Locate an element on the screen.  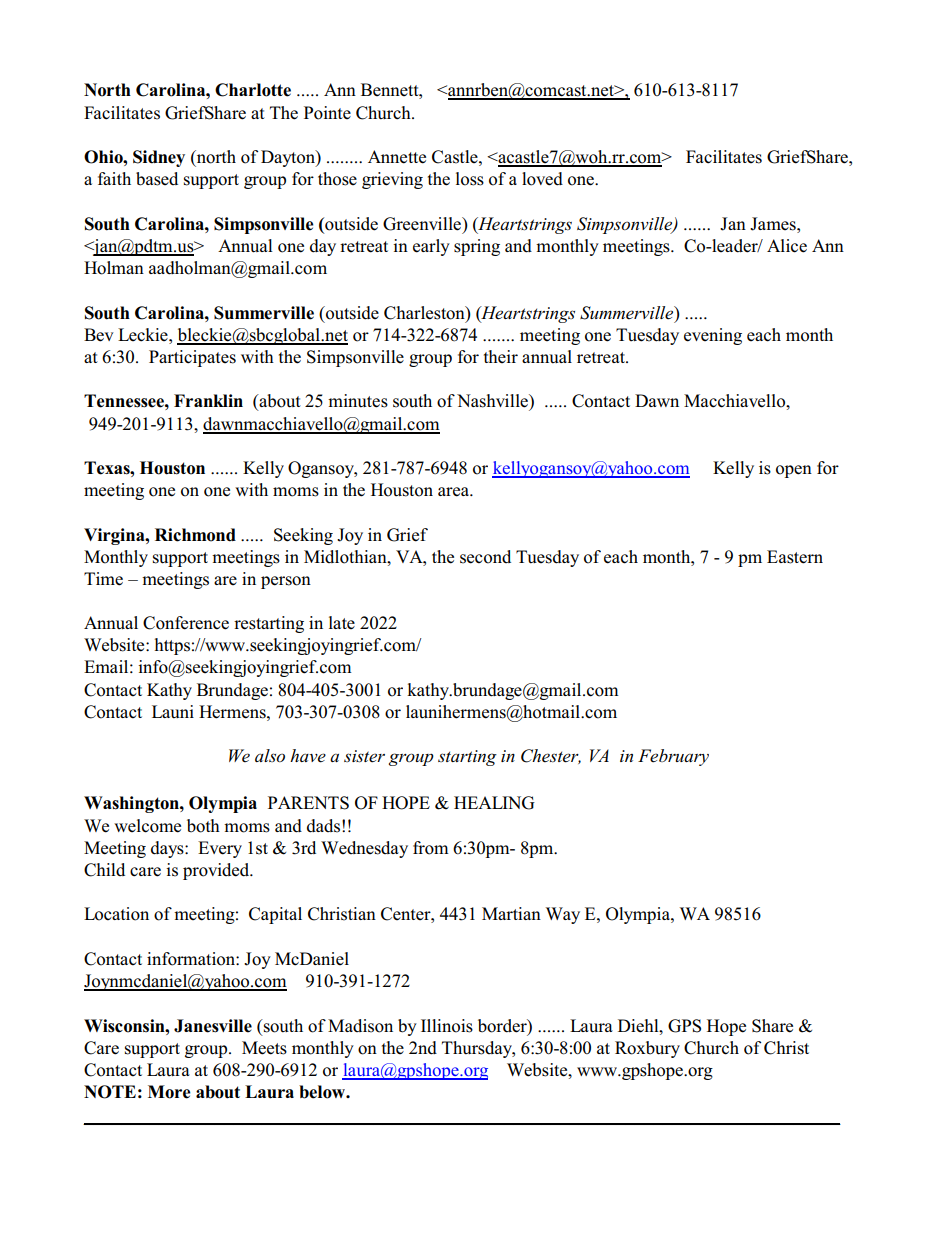
loved is located at coordinates (542, 179).
